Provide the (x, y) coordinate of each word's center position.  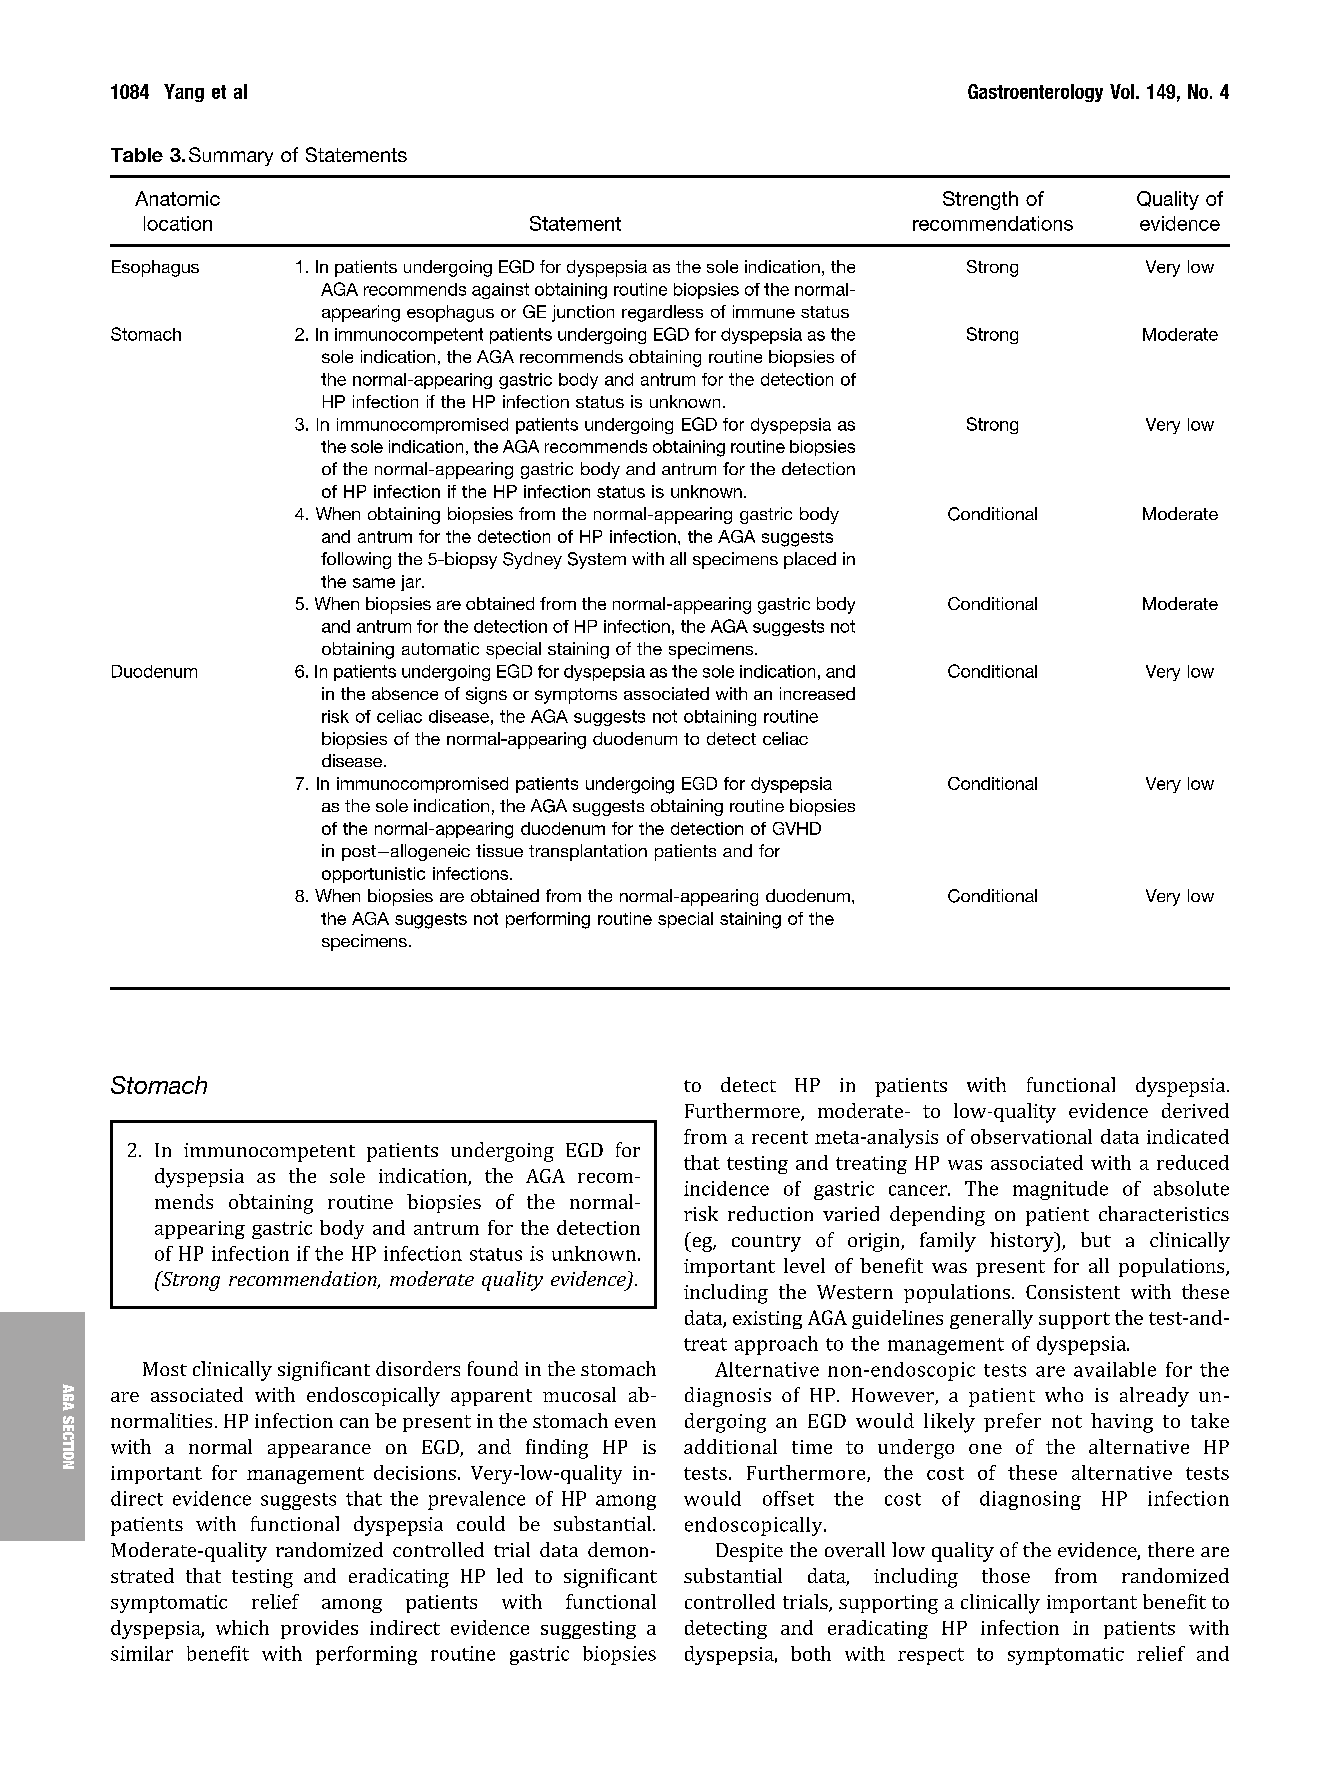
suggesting (588, 1630)
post (359, 853)
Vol (1122, 91)
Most (165, 1369)
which (242, 1627)
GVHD (797, 828)
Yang (184, 93)
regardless (662, 313)
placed (810, 560)
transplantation (588, 852)
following (356, 560)
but (1096, 1239)
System (597, 560)
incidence (726, 1188)
